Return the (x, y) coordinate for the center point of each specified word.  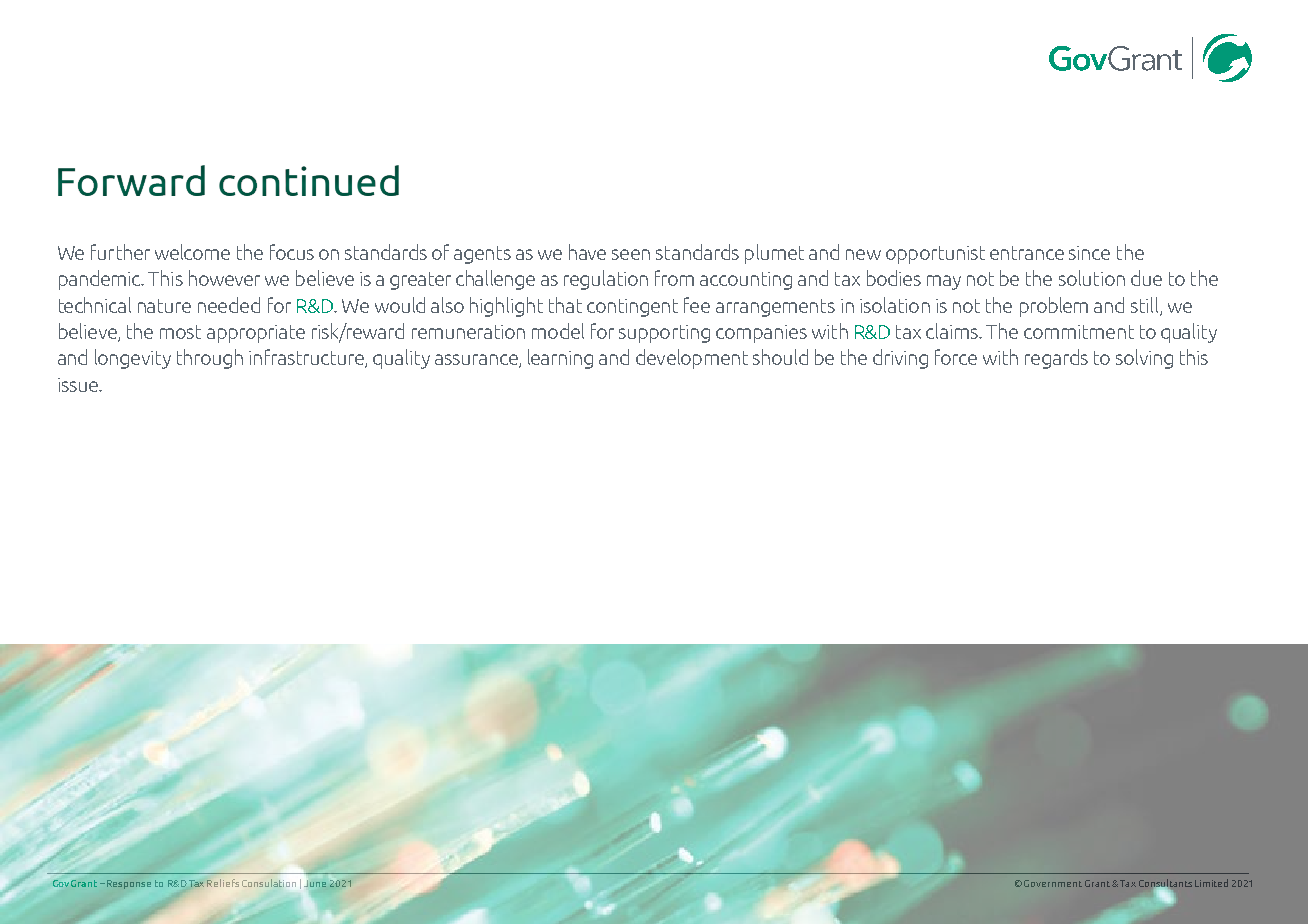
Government (1053, 883)
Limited (1211, 883)
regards (1056, 359)
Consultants (1165, 884)
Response (129, 884)
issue (79, 385)
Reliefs (223, 883)
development (692, 359)
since (1089, 253)
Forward (131, 180)
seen (631, 254)
